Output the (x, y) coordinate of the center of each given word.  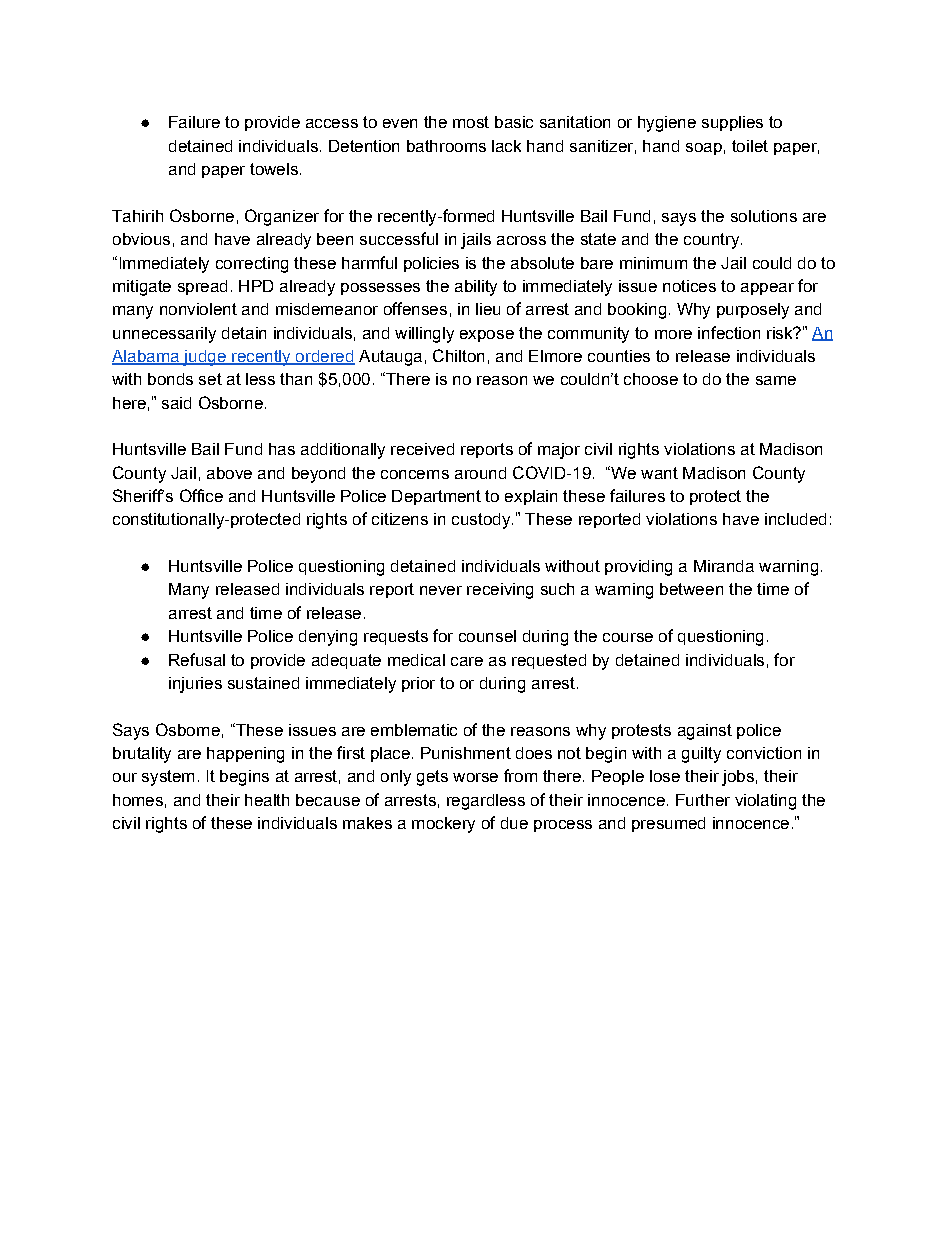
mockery (443, 825)
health (267, 800)
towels (274, 169)
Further (703, 800)
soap (704, 149)
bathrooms (446, 146)
